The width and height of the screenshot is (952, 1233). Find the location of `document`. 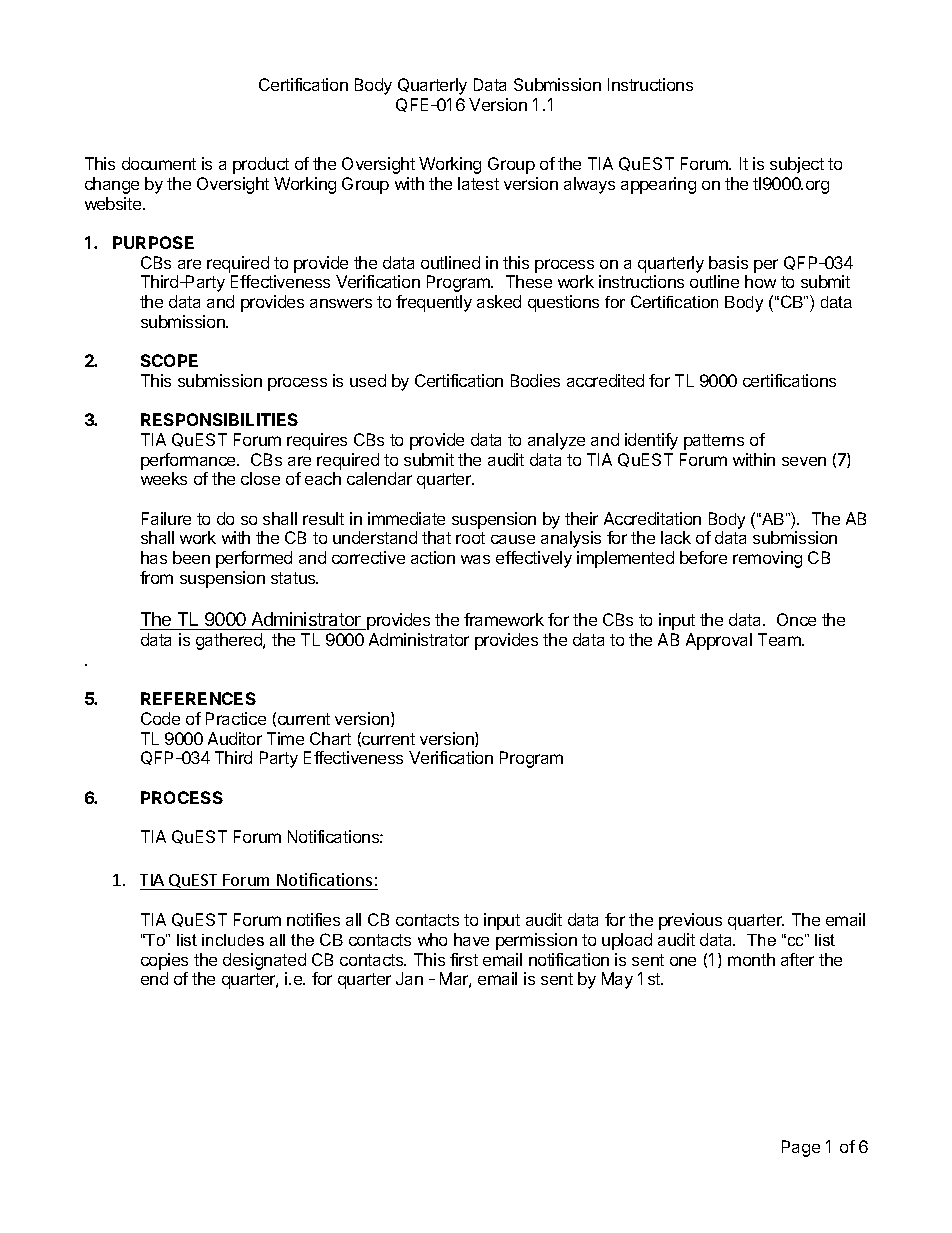

document is located at coordinates (159, 163).
